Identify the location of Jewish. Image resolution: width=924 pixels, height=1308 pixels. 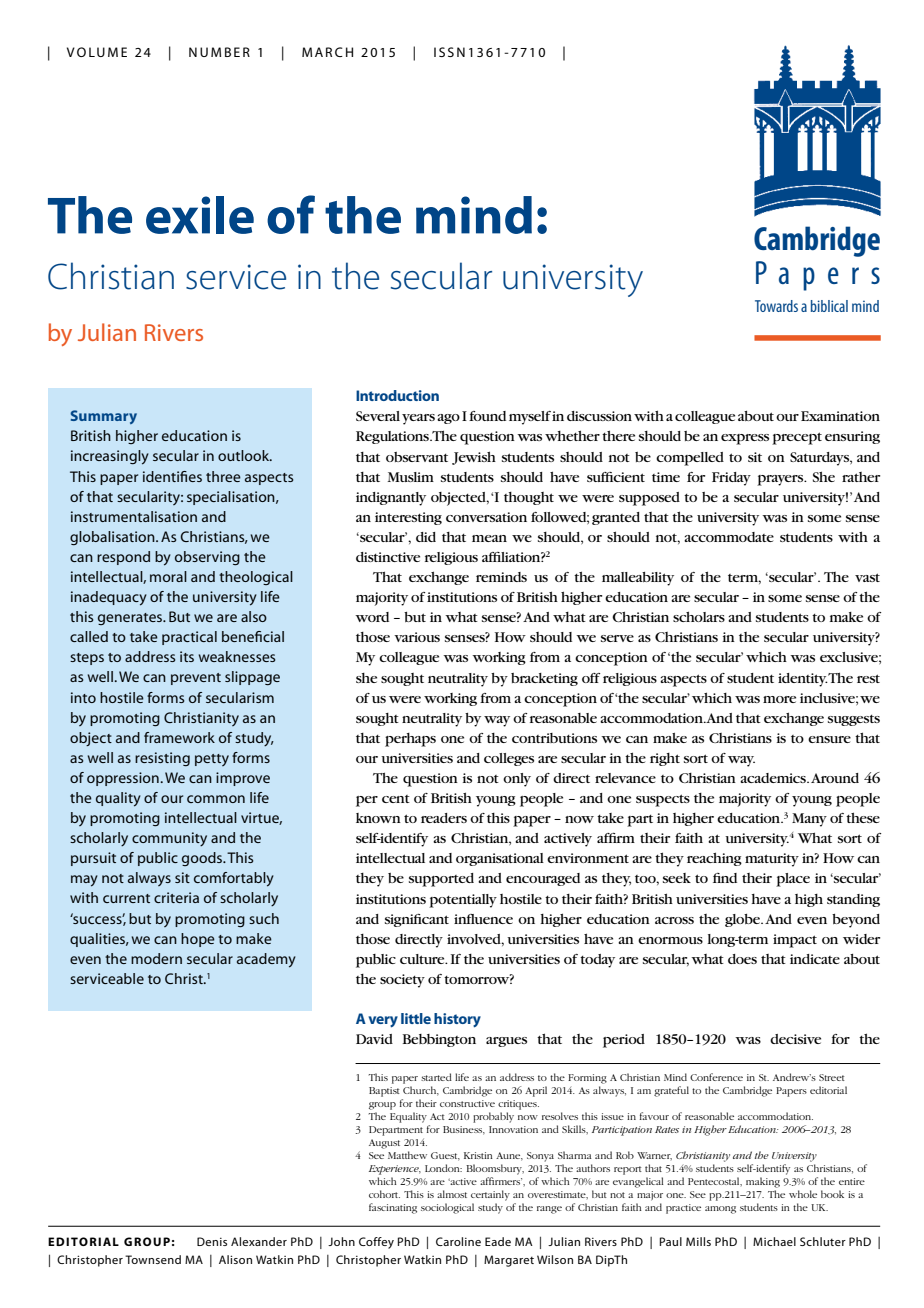
(474, 458).
